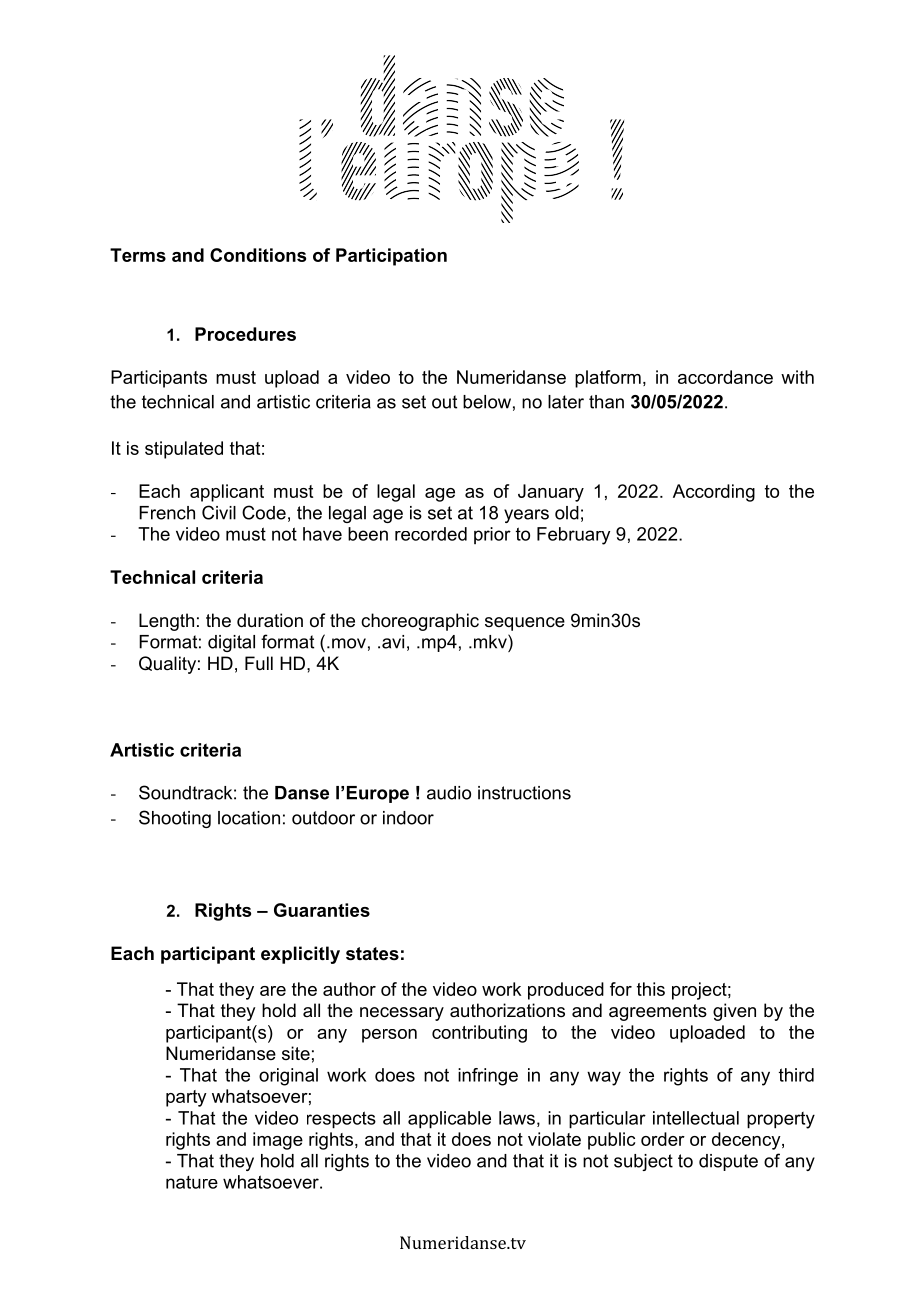 This image has width=924, height=1308. What do you see at coordinates (449, 793) in the image?
I see `audio` at bounding box center [449, 793].
